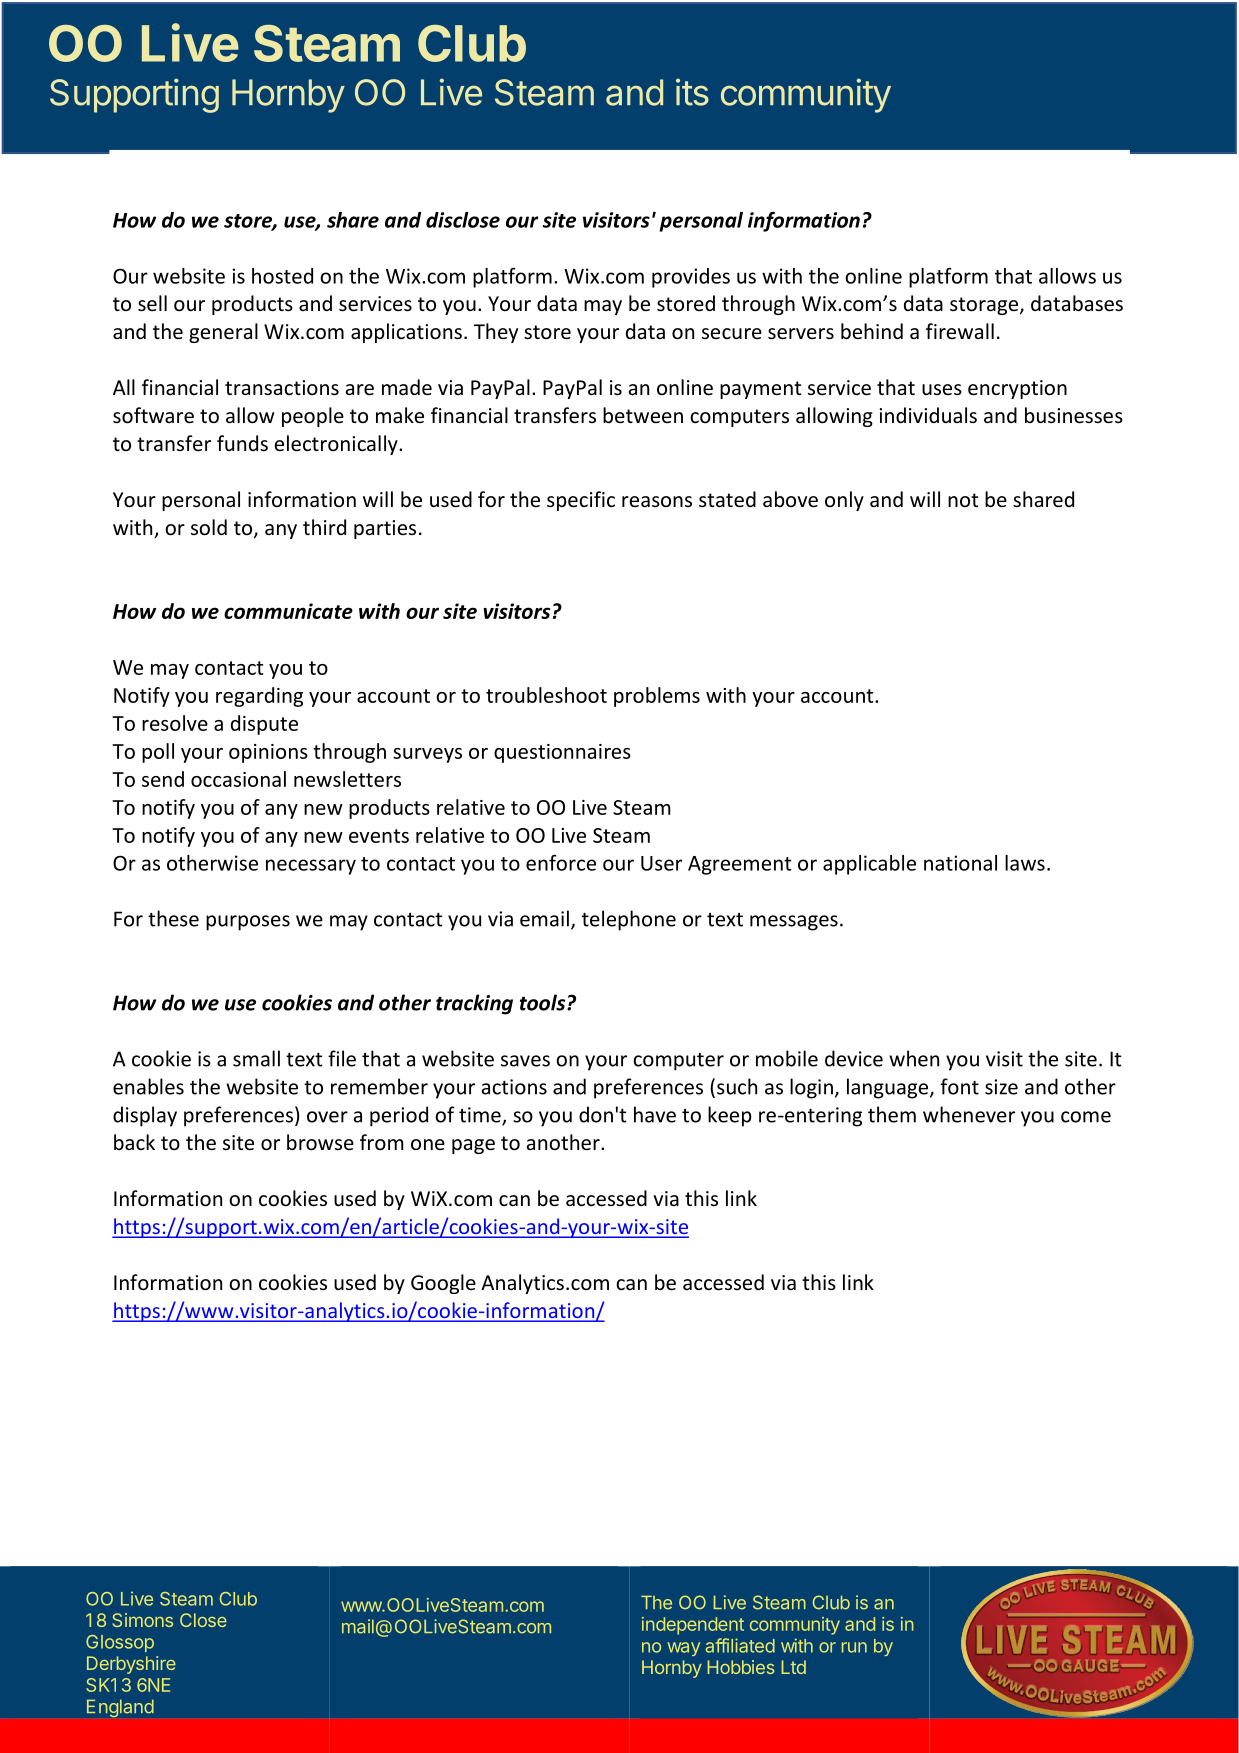 The image size is (1239, 1753). Describe the element at coordinates (629, 920) in the screenshot. I see `telephone` at that location.
